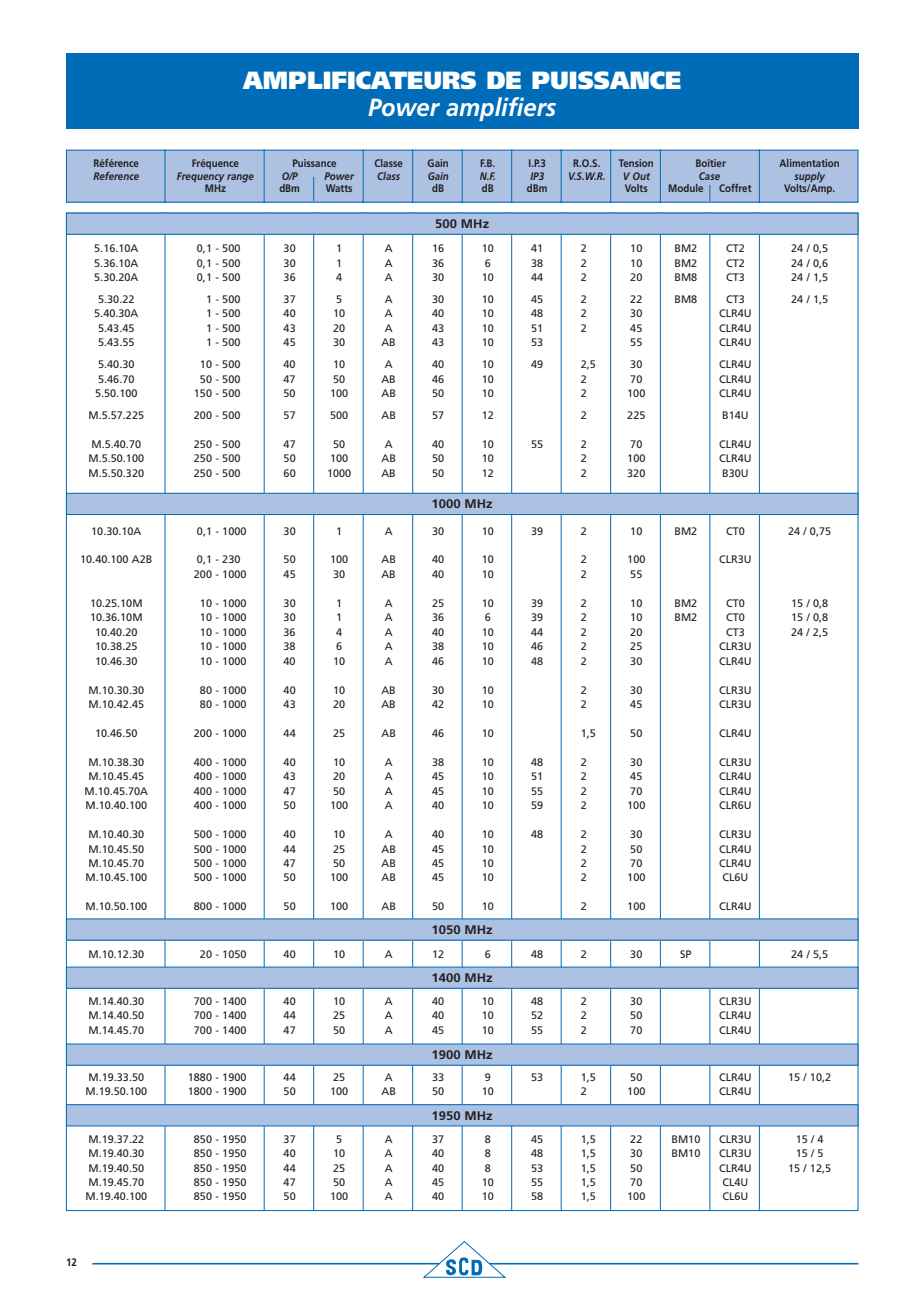  I want to click on Frequency, so click(200, 178).
